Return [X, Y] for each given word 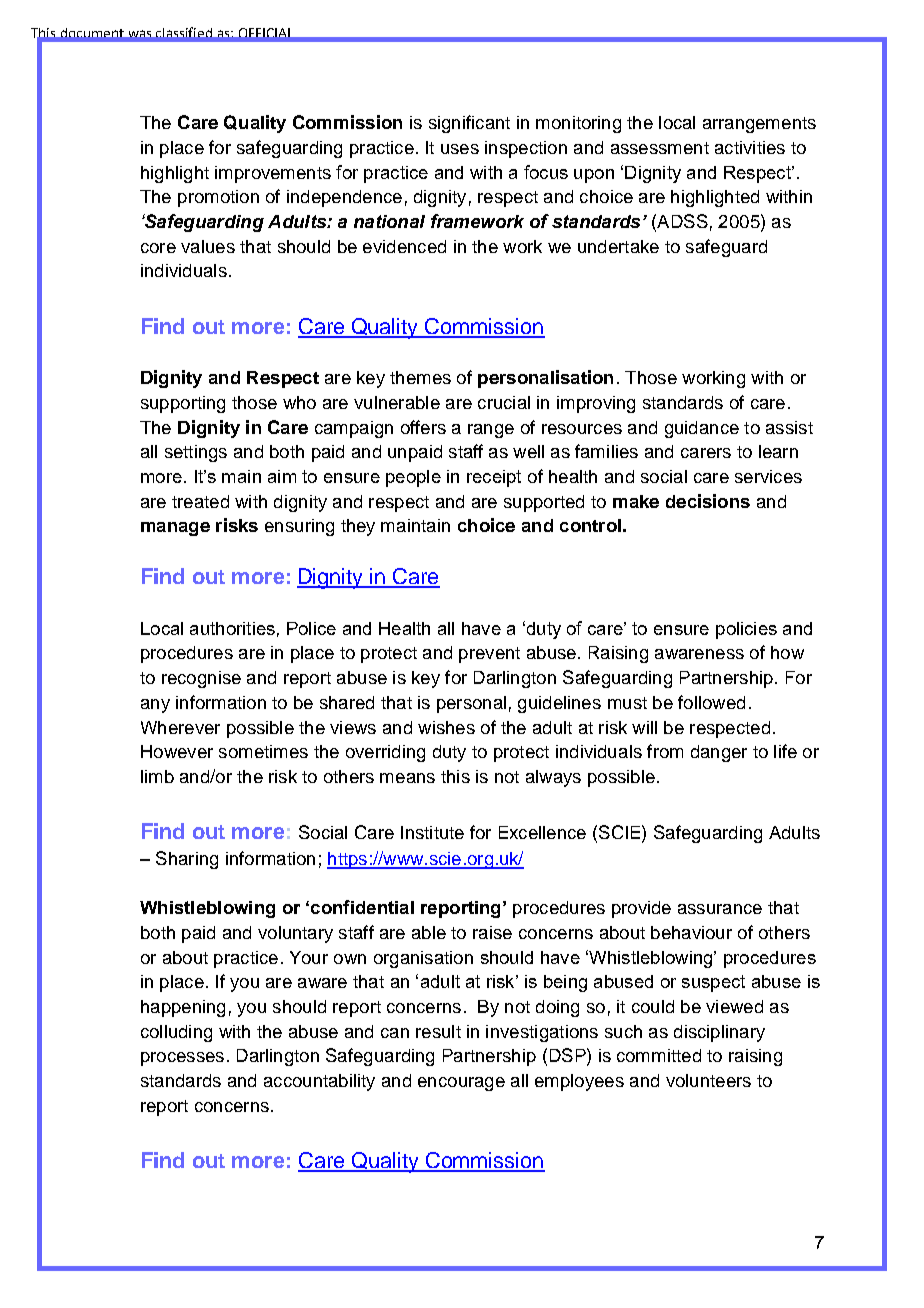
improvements [273, 174]
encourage [461, 1084]
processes [182, 1059]
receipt [494, 478]
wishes [446, 727]
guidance [702, 429]
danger [719, 753]
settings [196, 453]
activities [750, 147]
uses [460, 149]
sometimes [263, 751]
